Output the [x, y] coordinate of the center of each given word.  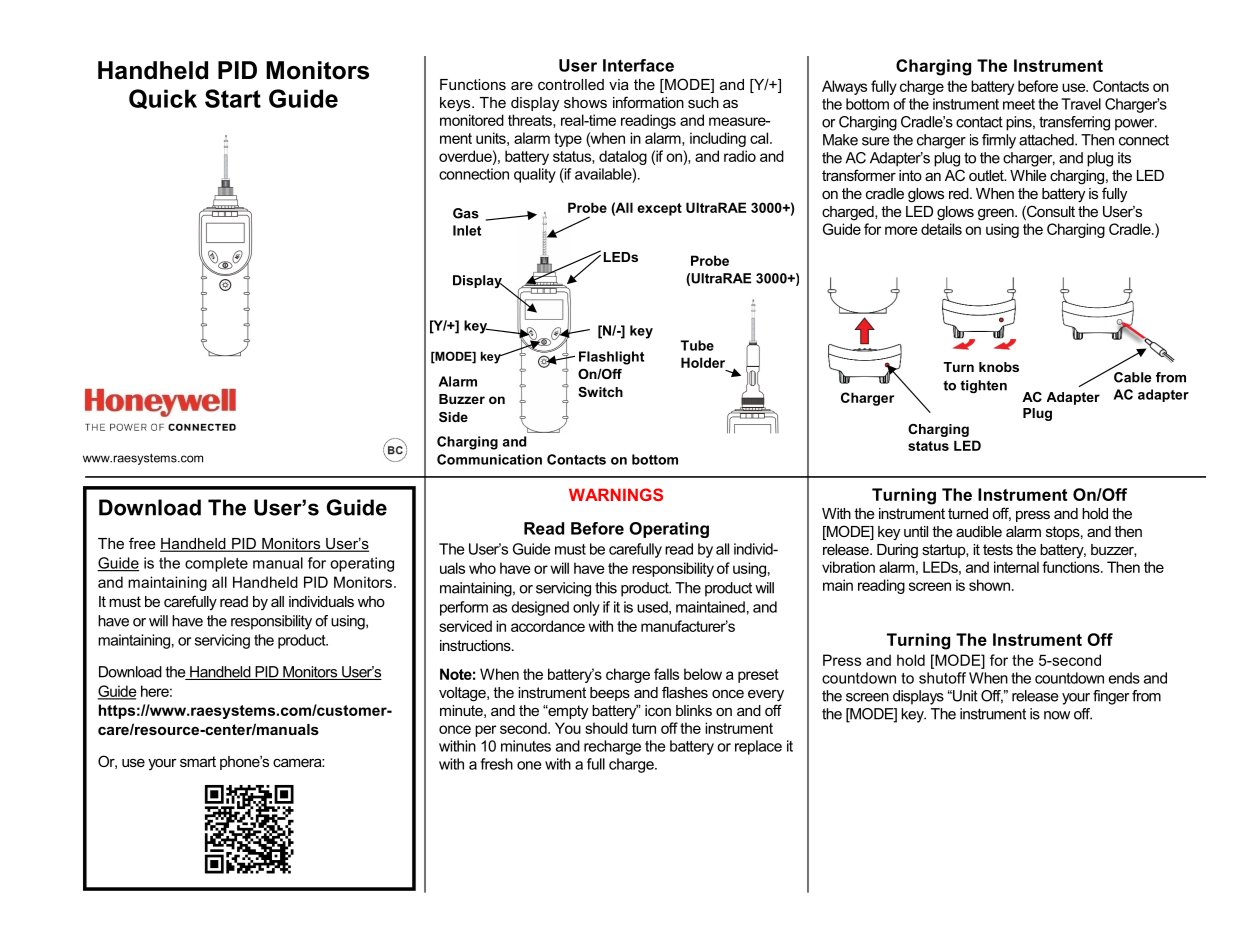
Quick [163, 99]
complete [216, 564]
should [606, 728]
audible [979, 531]
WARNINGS [616, 494]
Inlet [467, 230]
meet [1019, 104]
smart [198, 761]
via [619, 84]
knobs [999, 367]
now [1057, 715]
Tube [697, 345]
